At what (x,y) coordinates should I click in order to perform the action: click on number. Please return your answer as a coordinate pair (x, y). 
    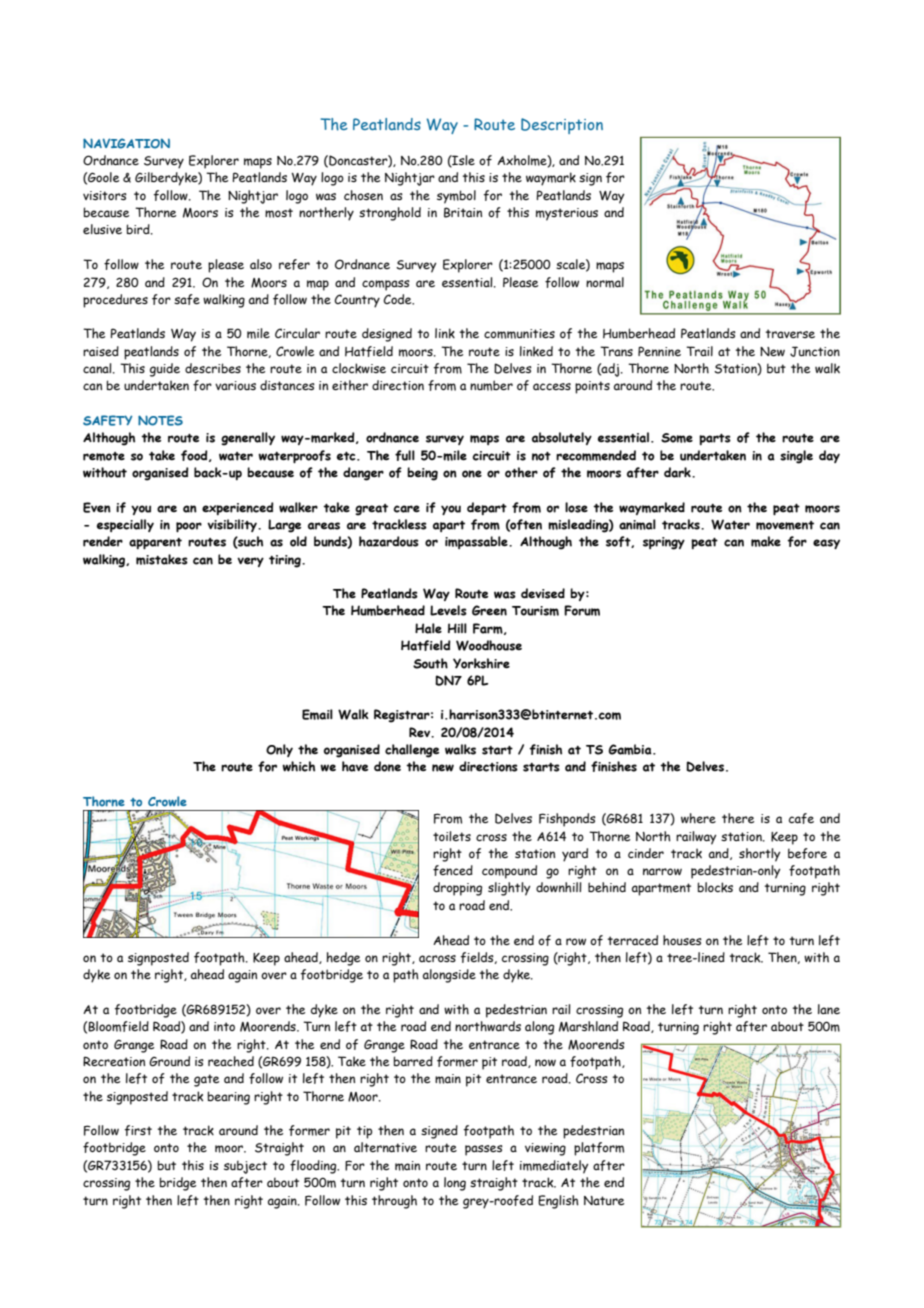
    Looking at the image, I should click on (491, 385).
